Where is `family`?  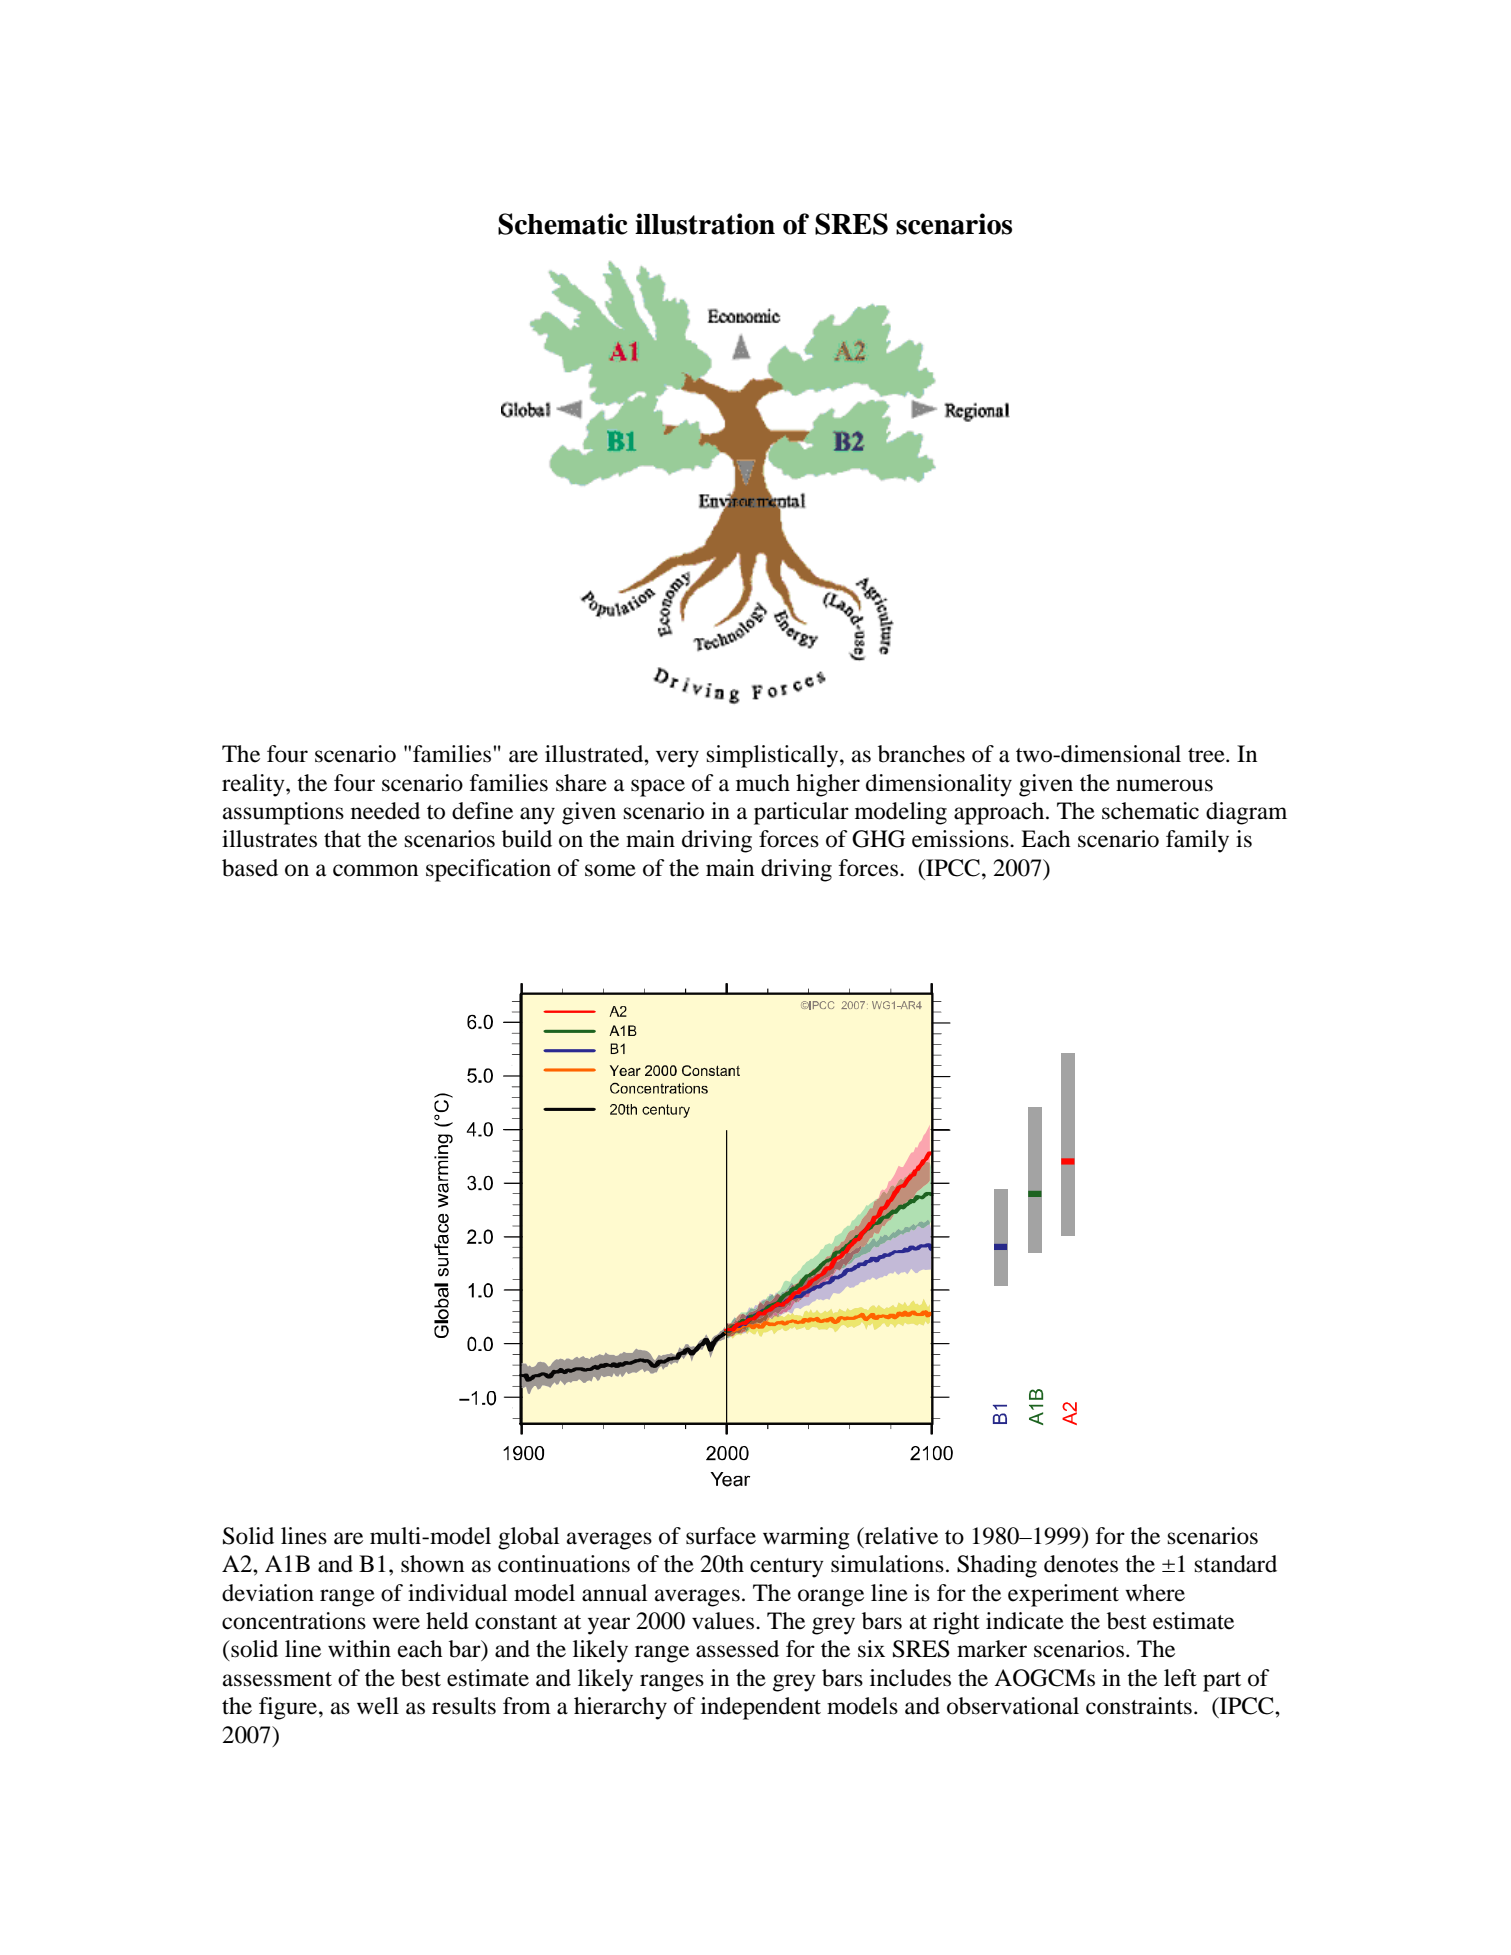 family is located at coordinates (1197, 841).
